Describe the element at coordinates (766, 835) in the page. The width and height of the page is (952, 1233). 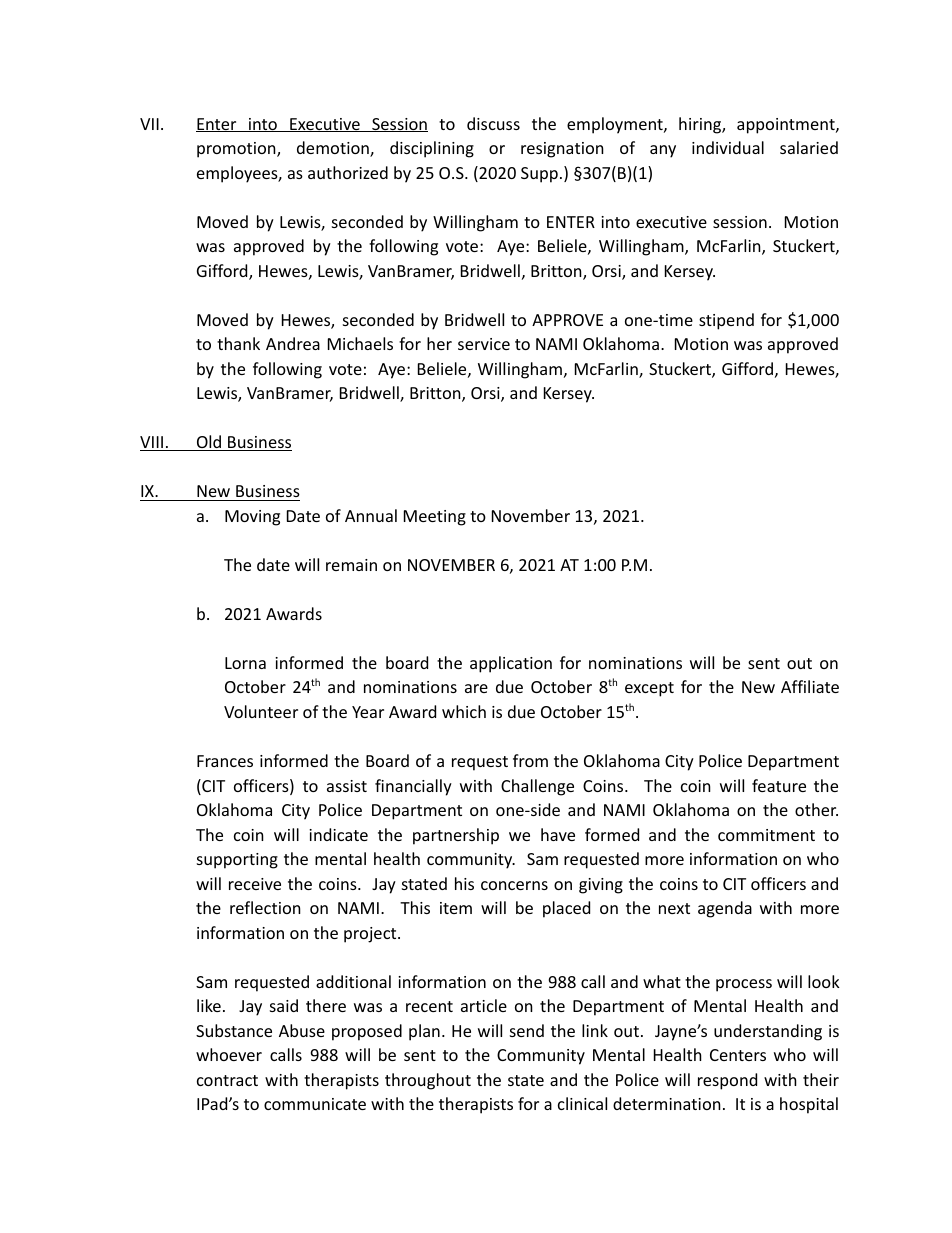
I see `commitment` at that location.
